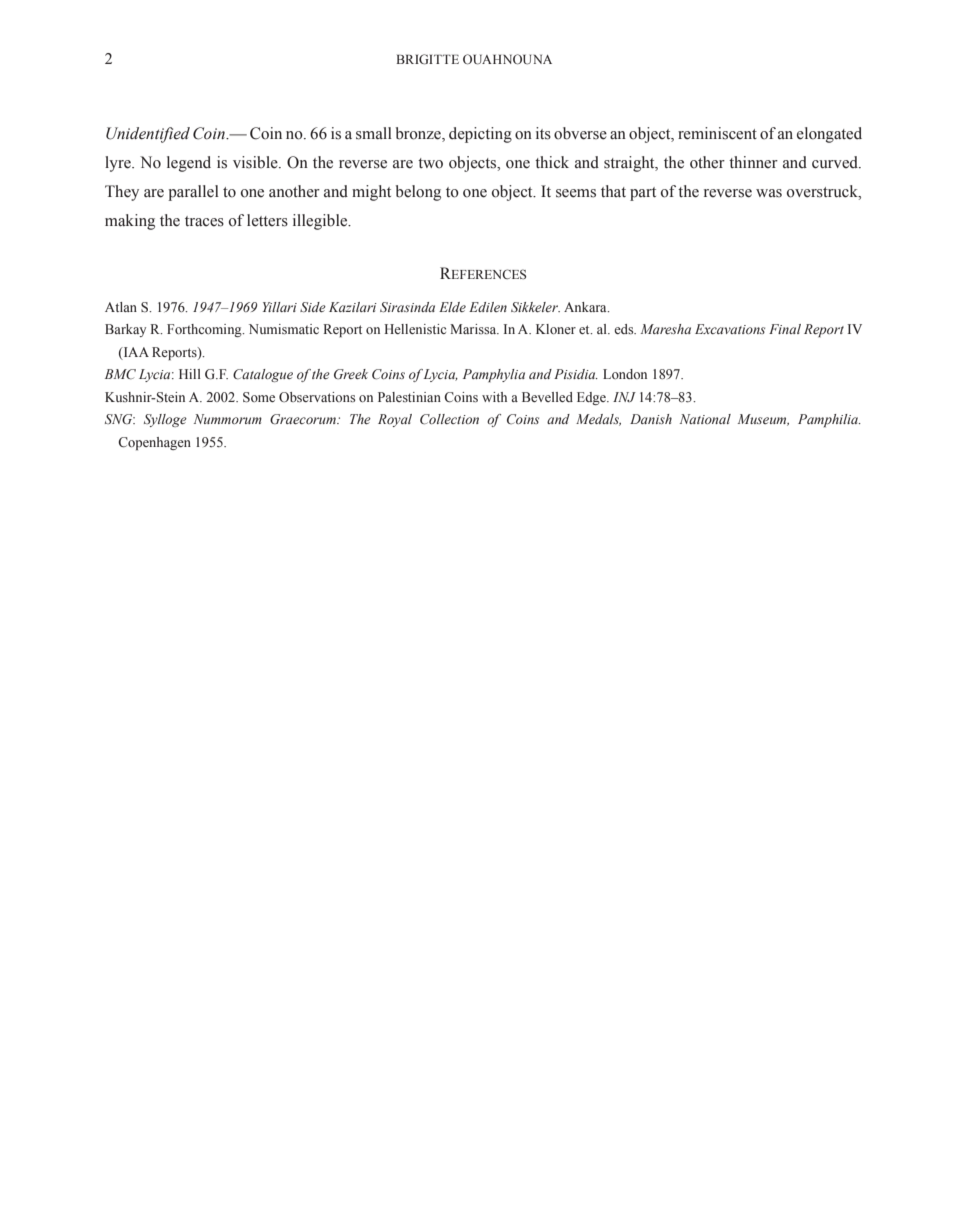 The height and width of the document is (1232, 958). What do you see at coordinates (204, 221) in the document?
I see `traces` at bounding box center [204, 221].
